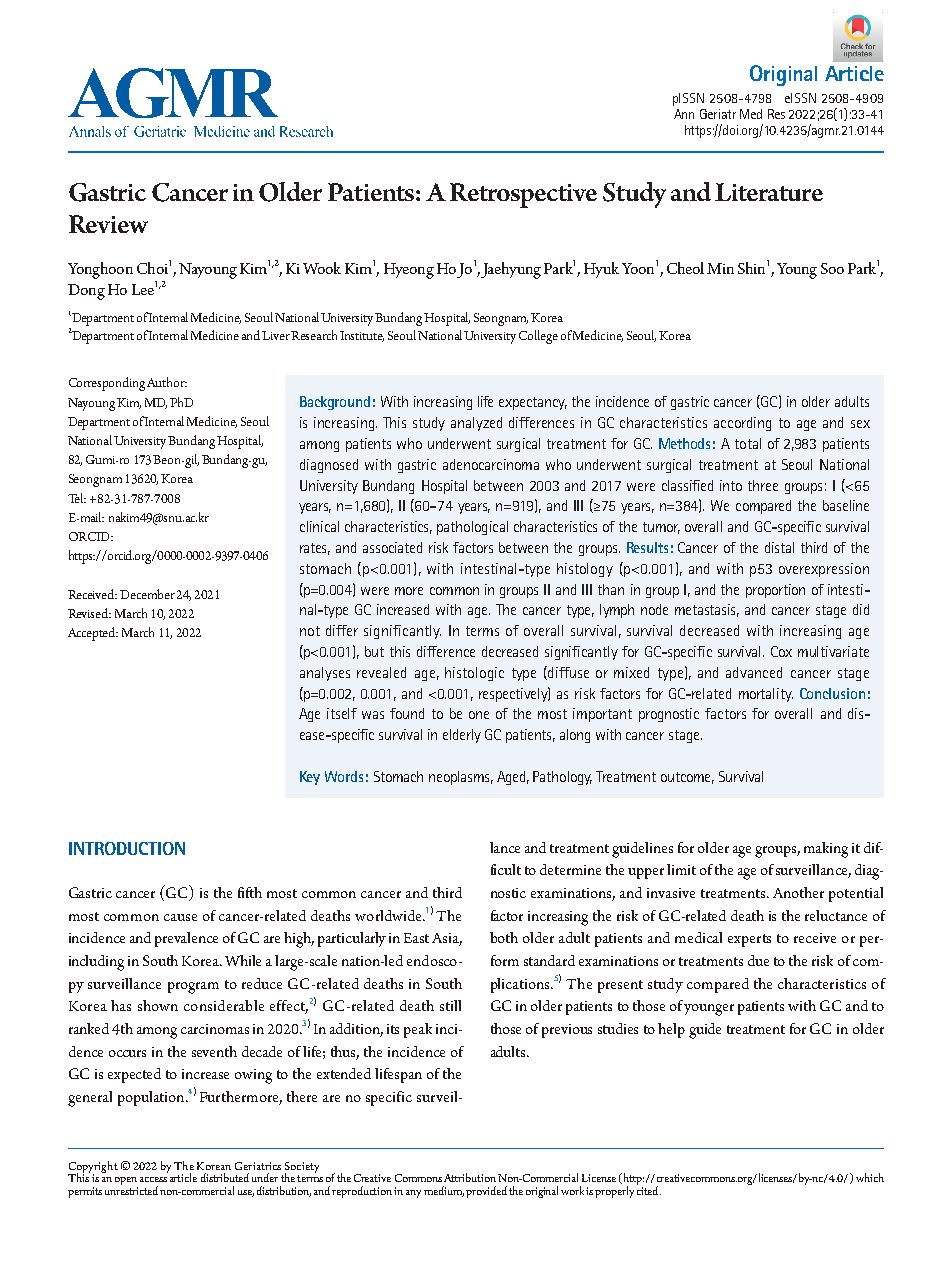 This screenshot has height=1270, width=952. Describe the element at coordinates (108, 224) in the screenshot. I see `Review` at that location.
